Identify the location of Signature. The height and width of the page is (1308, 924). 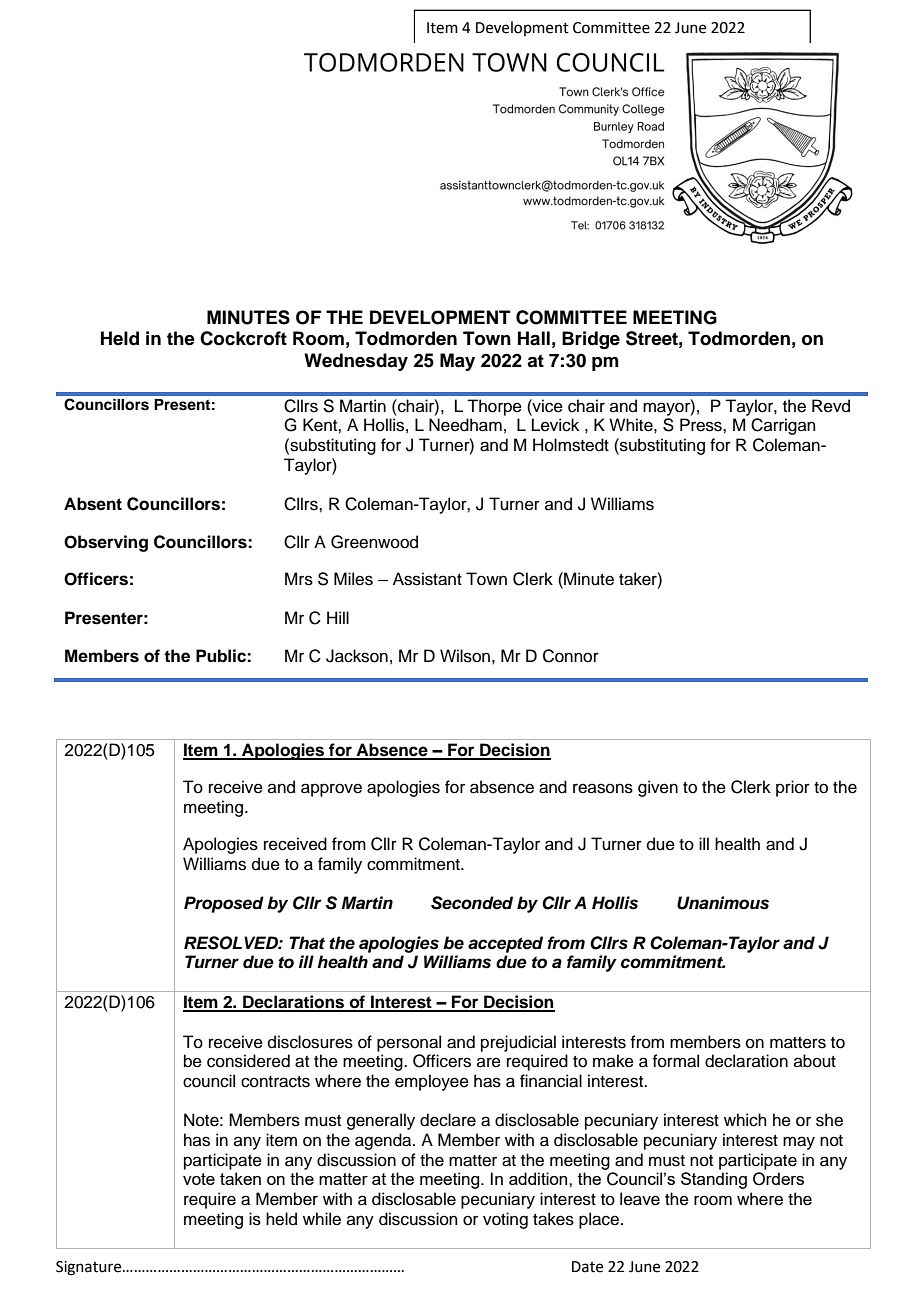
(90, 1268).
